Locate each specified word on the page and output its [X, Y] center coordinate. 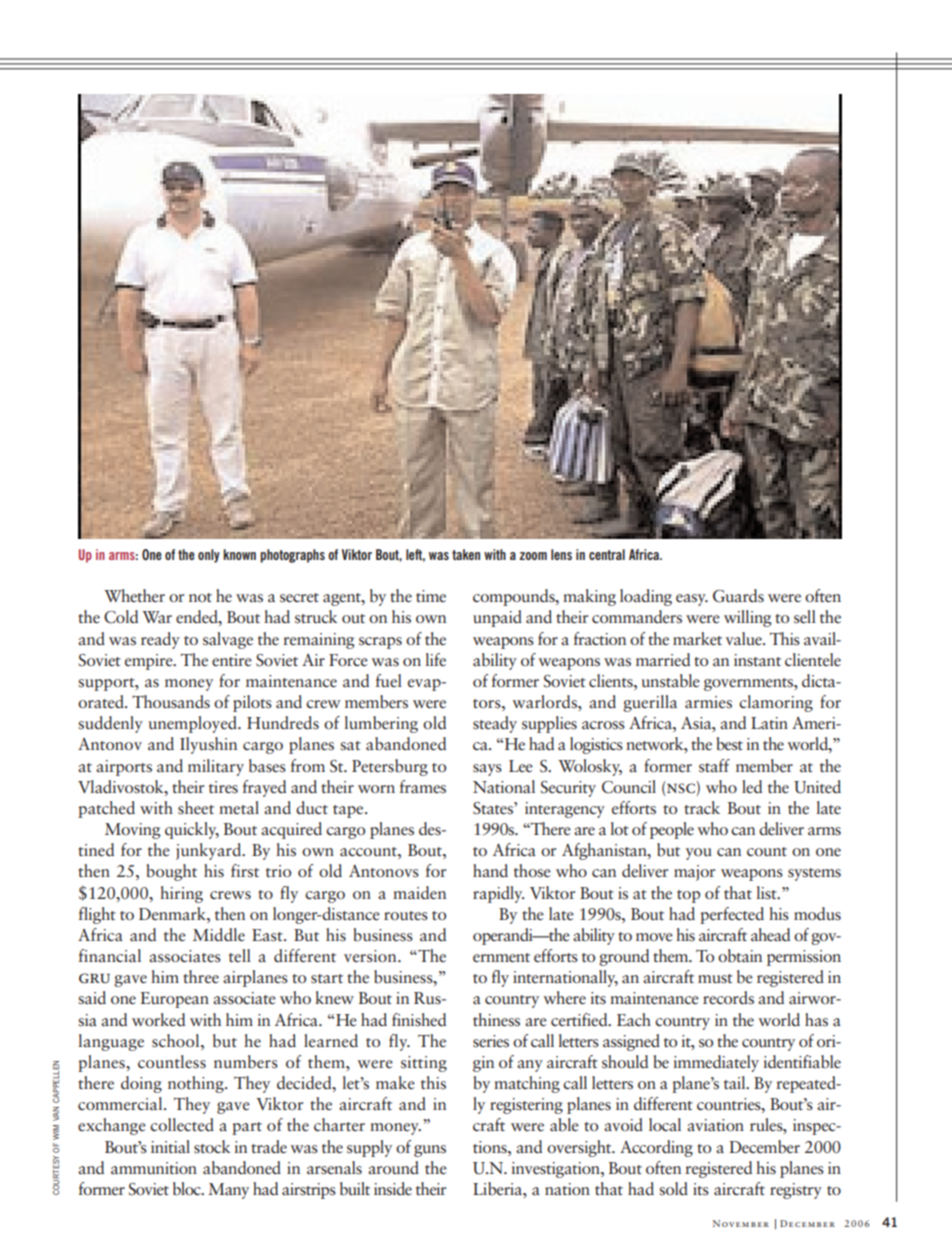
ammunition [154, 1168]
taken [466, 554]
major [694, 873]
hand [490, 871]
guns [430, 1151]
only [209, 556]
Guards [738, 596]
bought [172, 872]
